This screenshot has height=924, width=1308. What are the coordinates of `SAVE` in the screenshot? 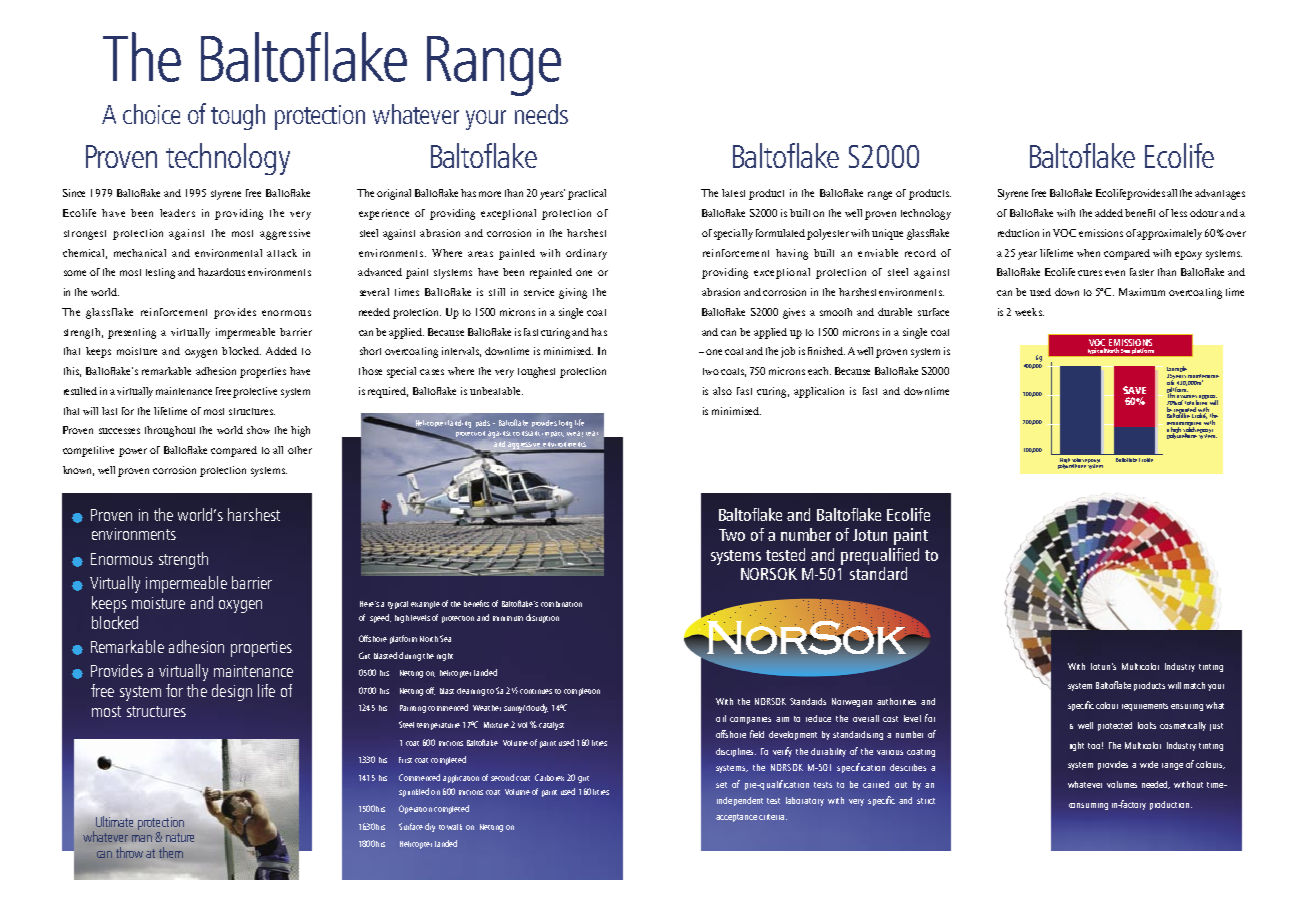 It's located at (1134, 390).
